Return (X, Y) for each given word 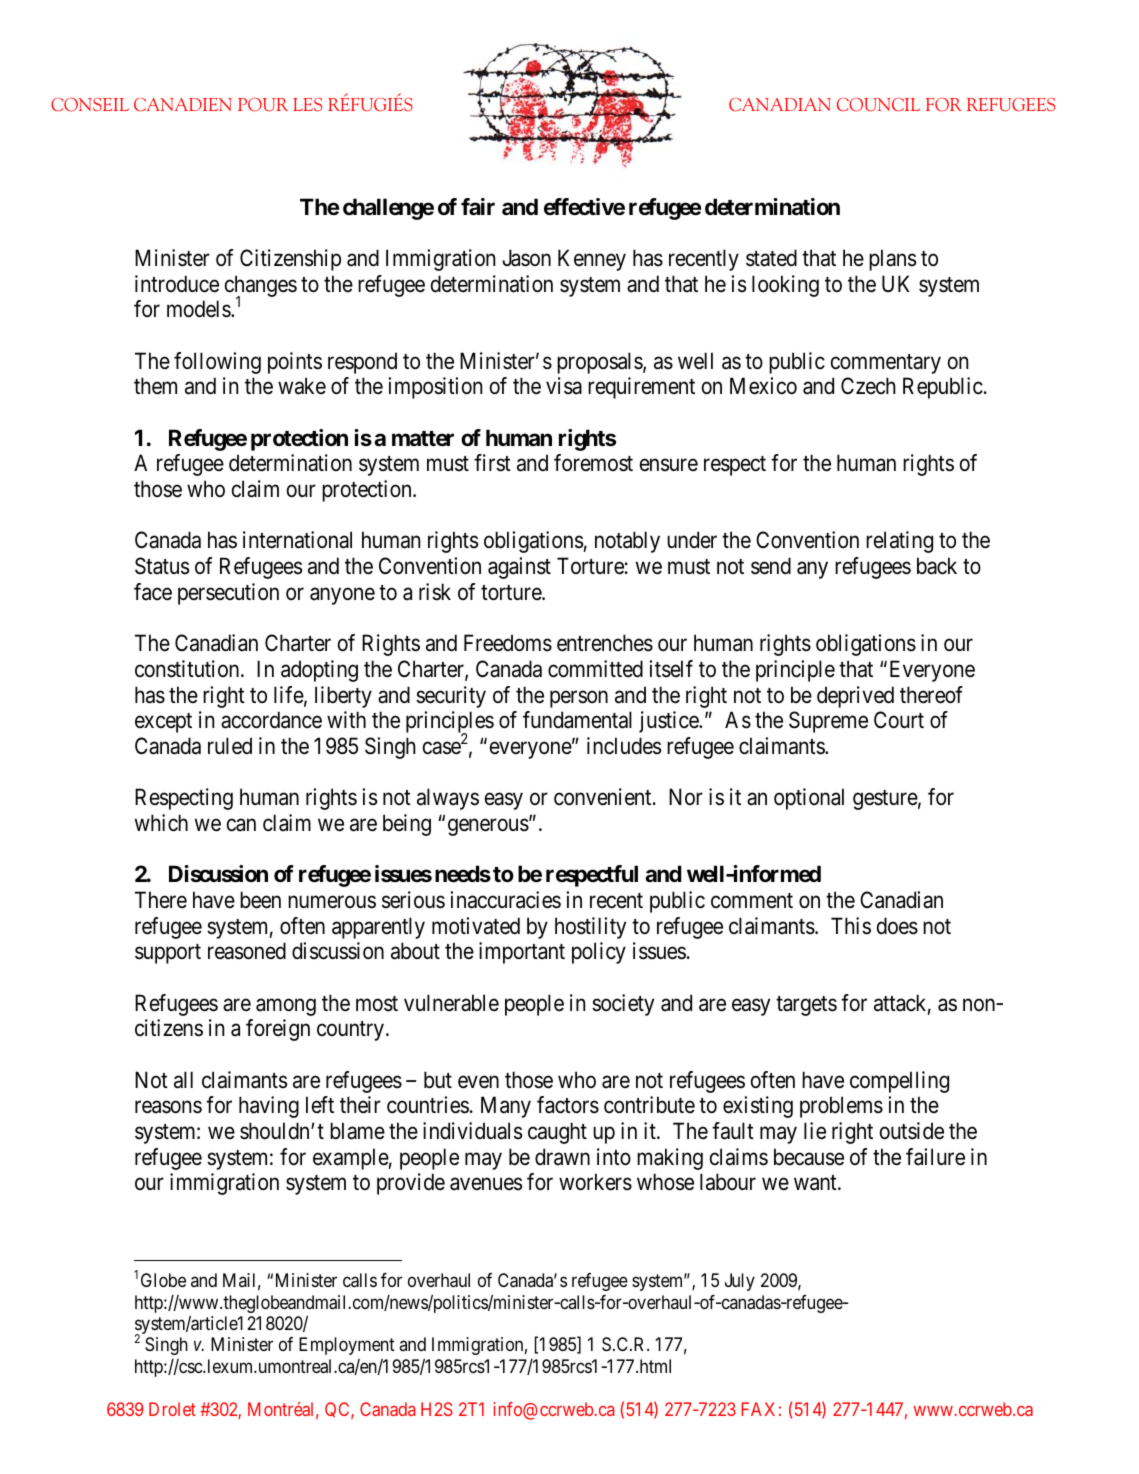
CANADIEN (183, 104)
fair (478, 207)
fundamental (577, 720)
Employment (347, 1346)
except (163, 723)
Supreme (828, 722)
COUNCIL (878, 104)
